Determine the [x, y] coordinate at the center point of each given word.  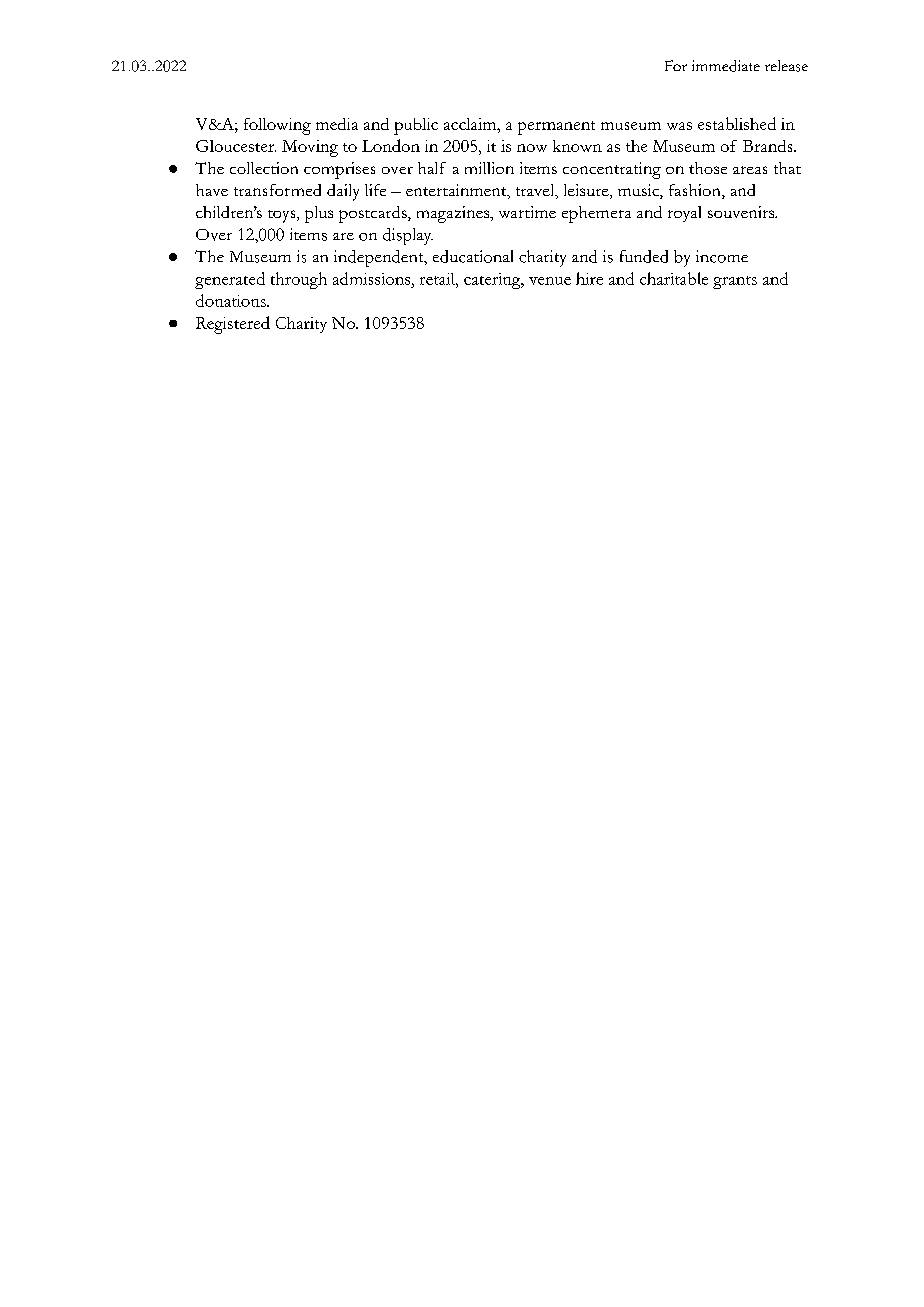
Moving [310, 148]
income [722, 256]
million [489, 168]
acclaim [471, 124]
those [708, 168]
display [408, 236]
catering [493, 281]
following [277, 126]
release [786, 66]
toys [283, 216]
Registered [233, 325]
